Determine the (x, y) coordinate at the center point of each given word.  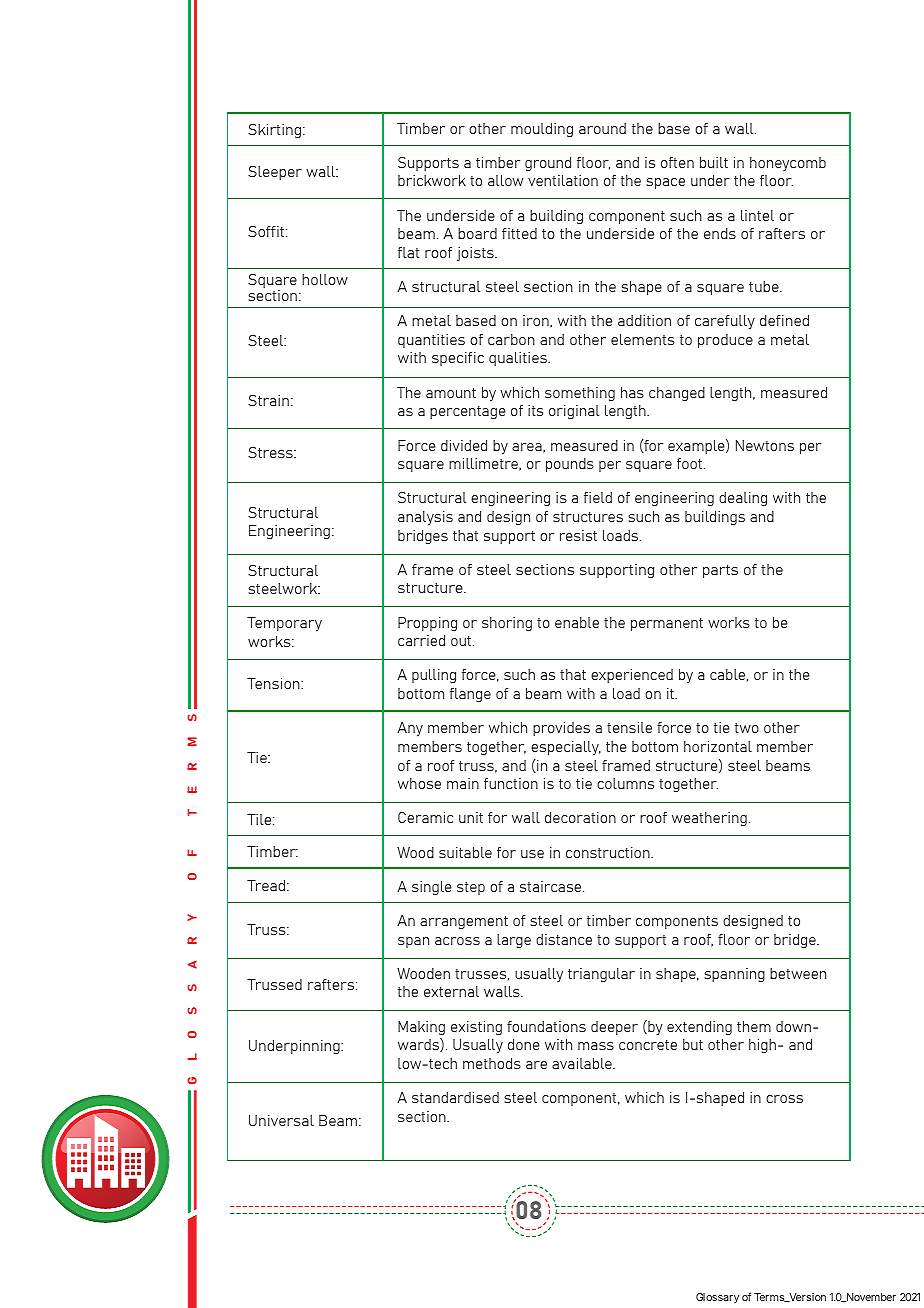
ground (548, 164)
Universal (281, 1120)
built (714, 162)
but (693, 1044)
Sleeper (275, 173)
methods (492, 1063)
